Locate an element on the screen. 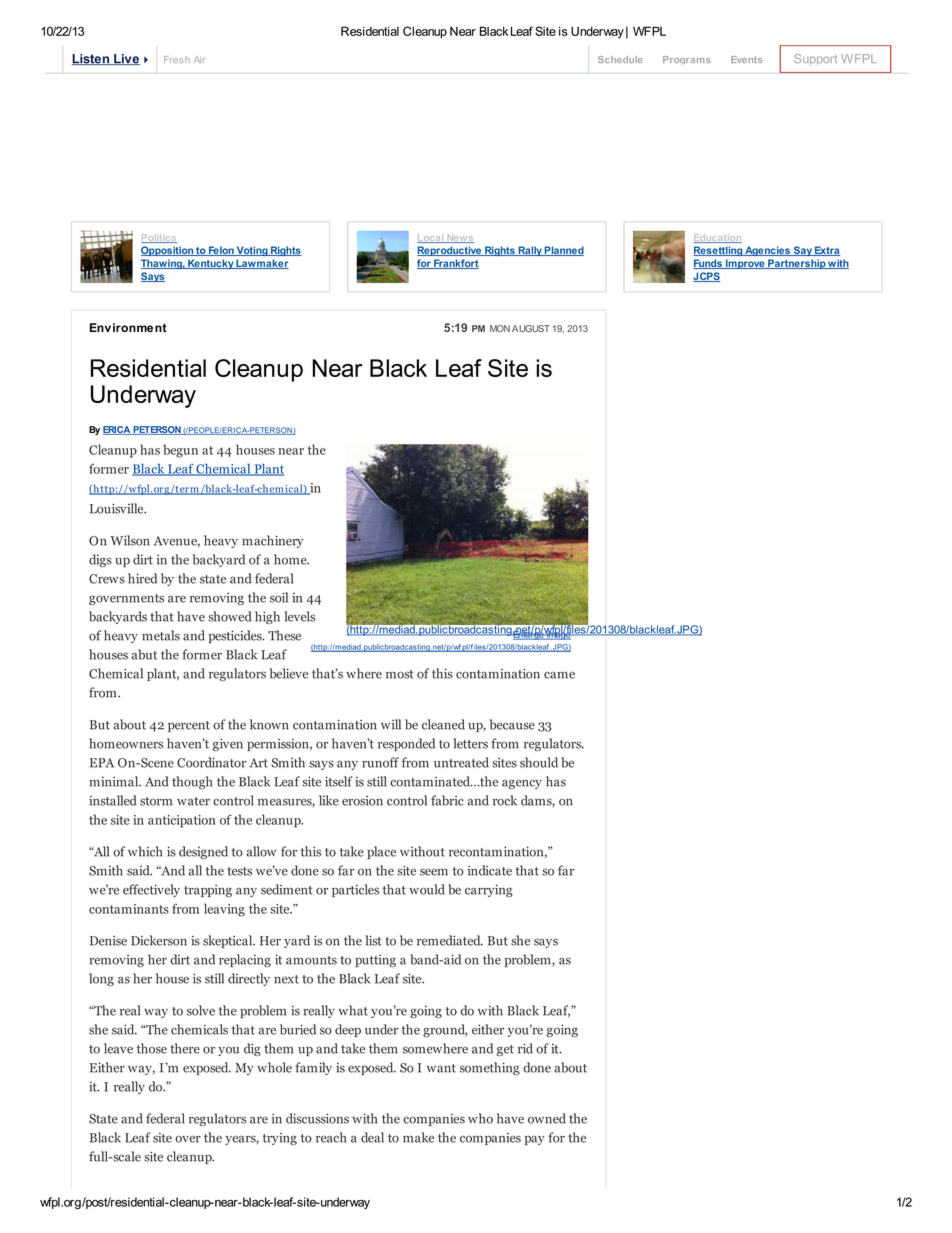 The height and width of the screenshot is (1233, 952). Events is located at coordinates (746, 59).
